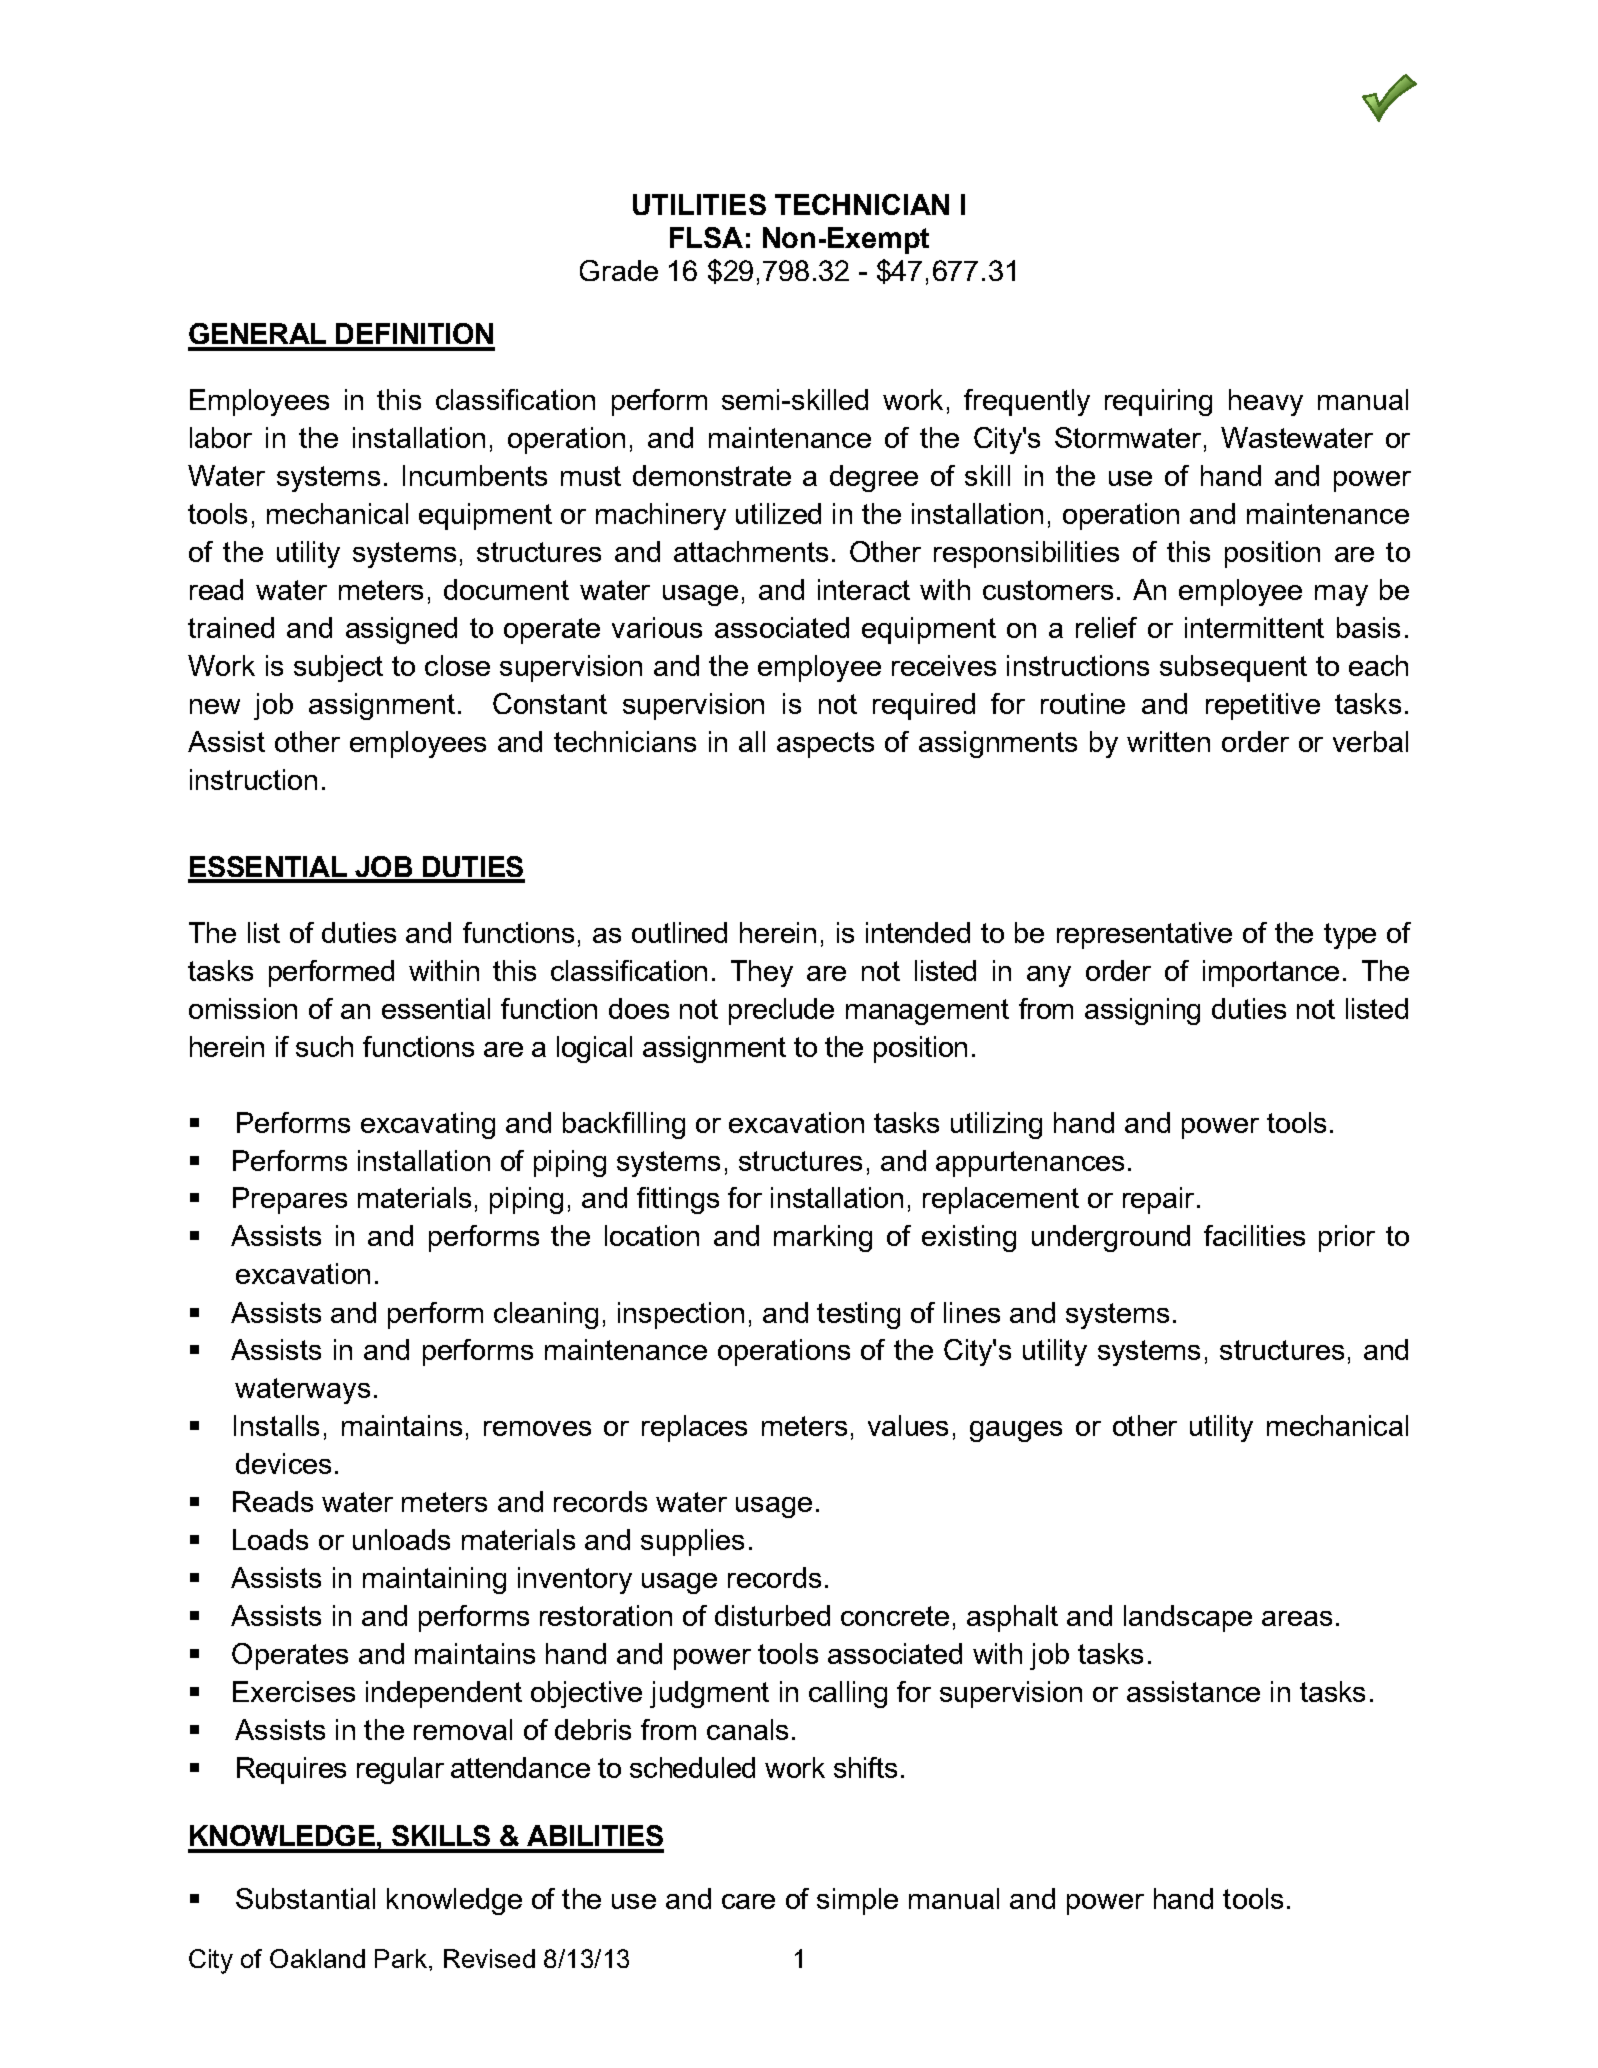 The image size is (1598, 2068). I want to click on assigning, so click(1142, 1011).
